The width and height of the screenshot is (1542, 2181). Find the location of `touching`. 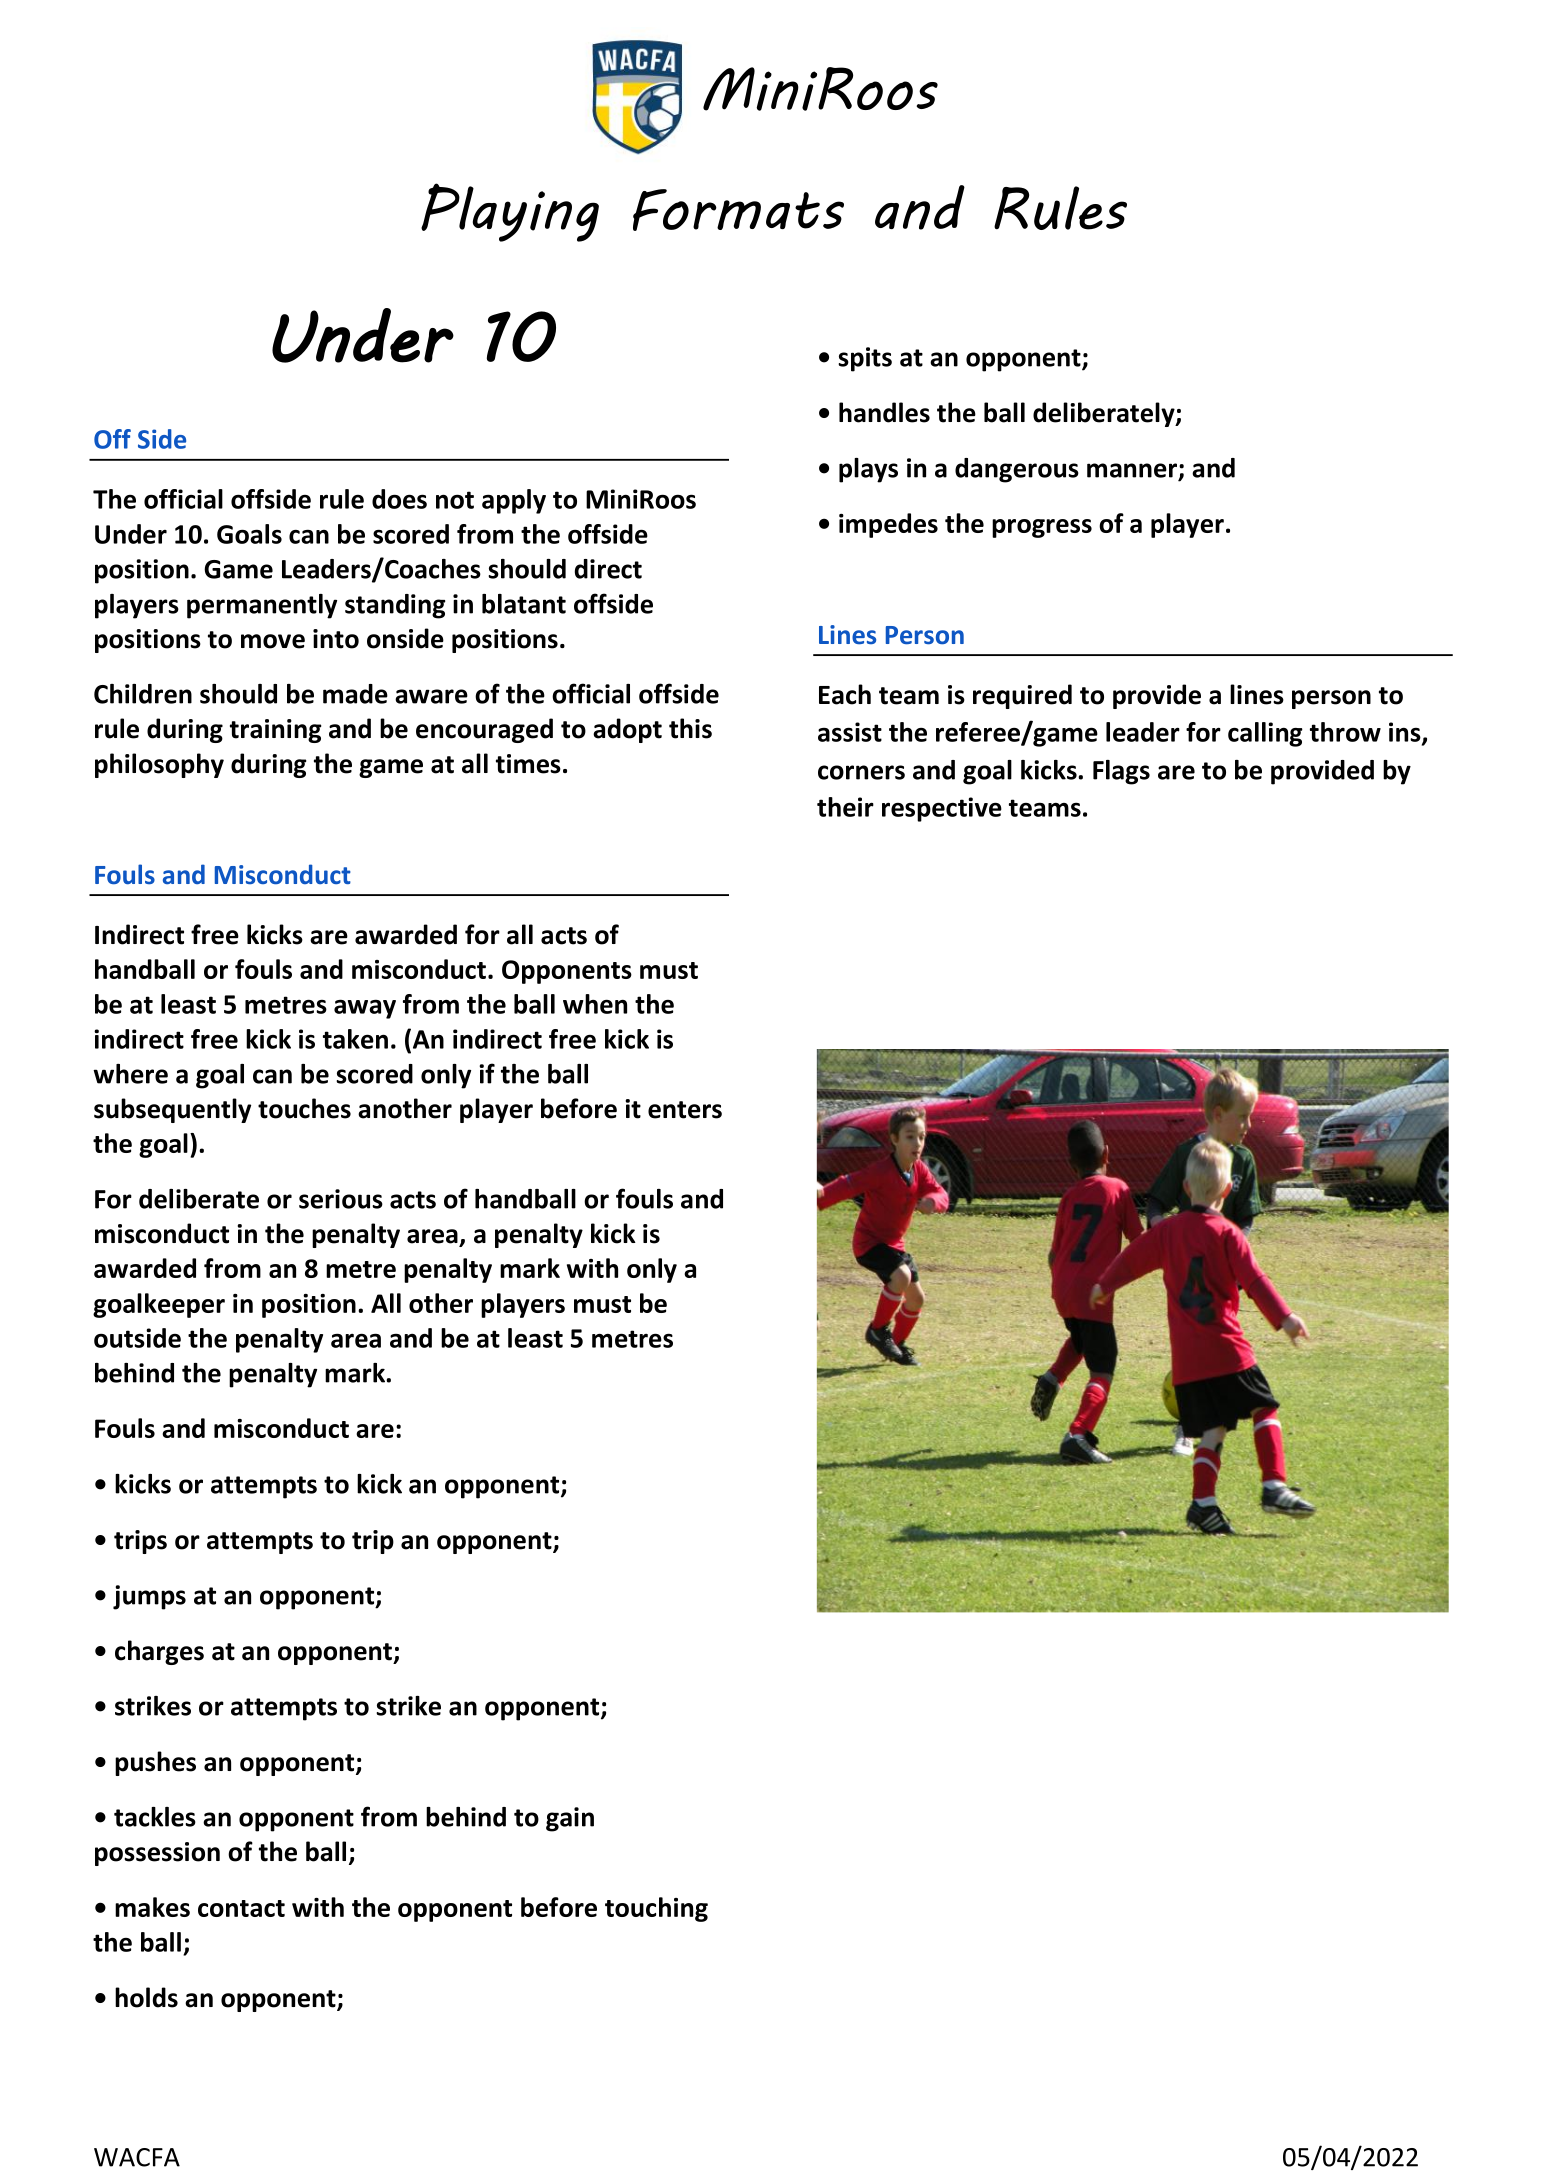

touching is located at coordinates (656, 1909).
